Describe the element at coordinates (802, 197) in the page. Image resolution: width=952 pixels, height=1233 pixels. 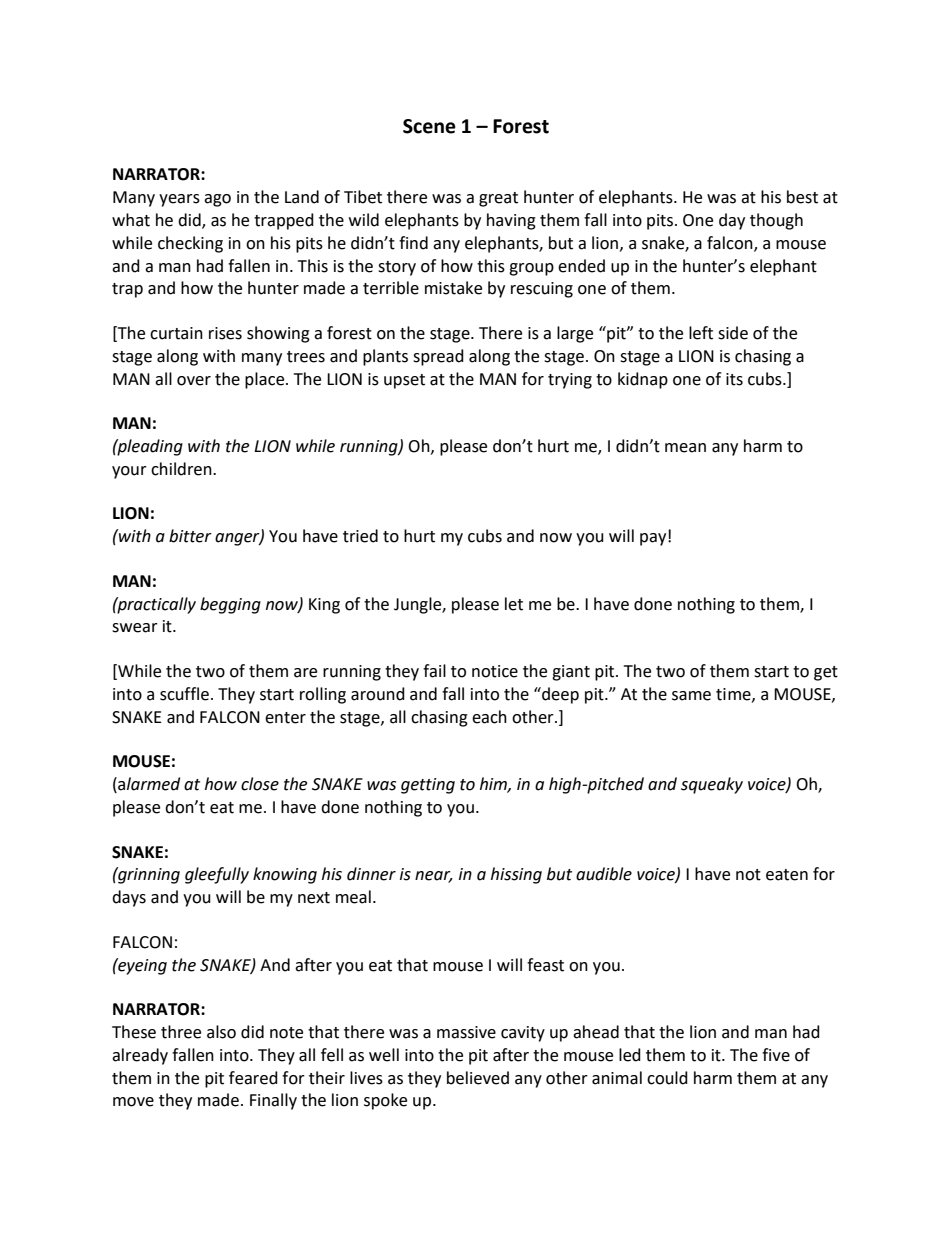
I see `best` at that location.
